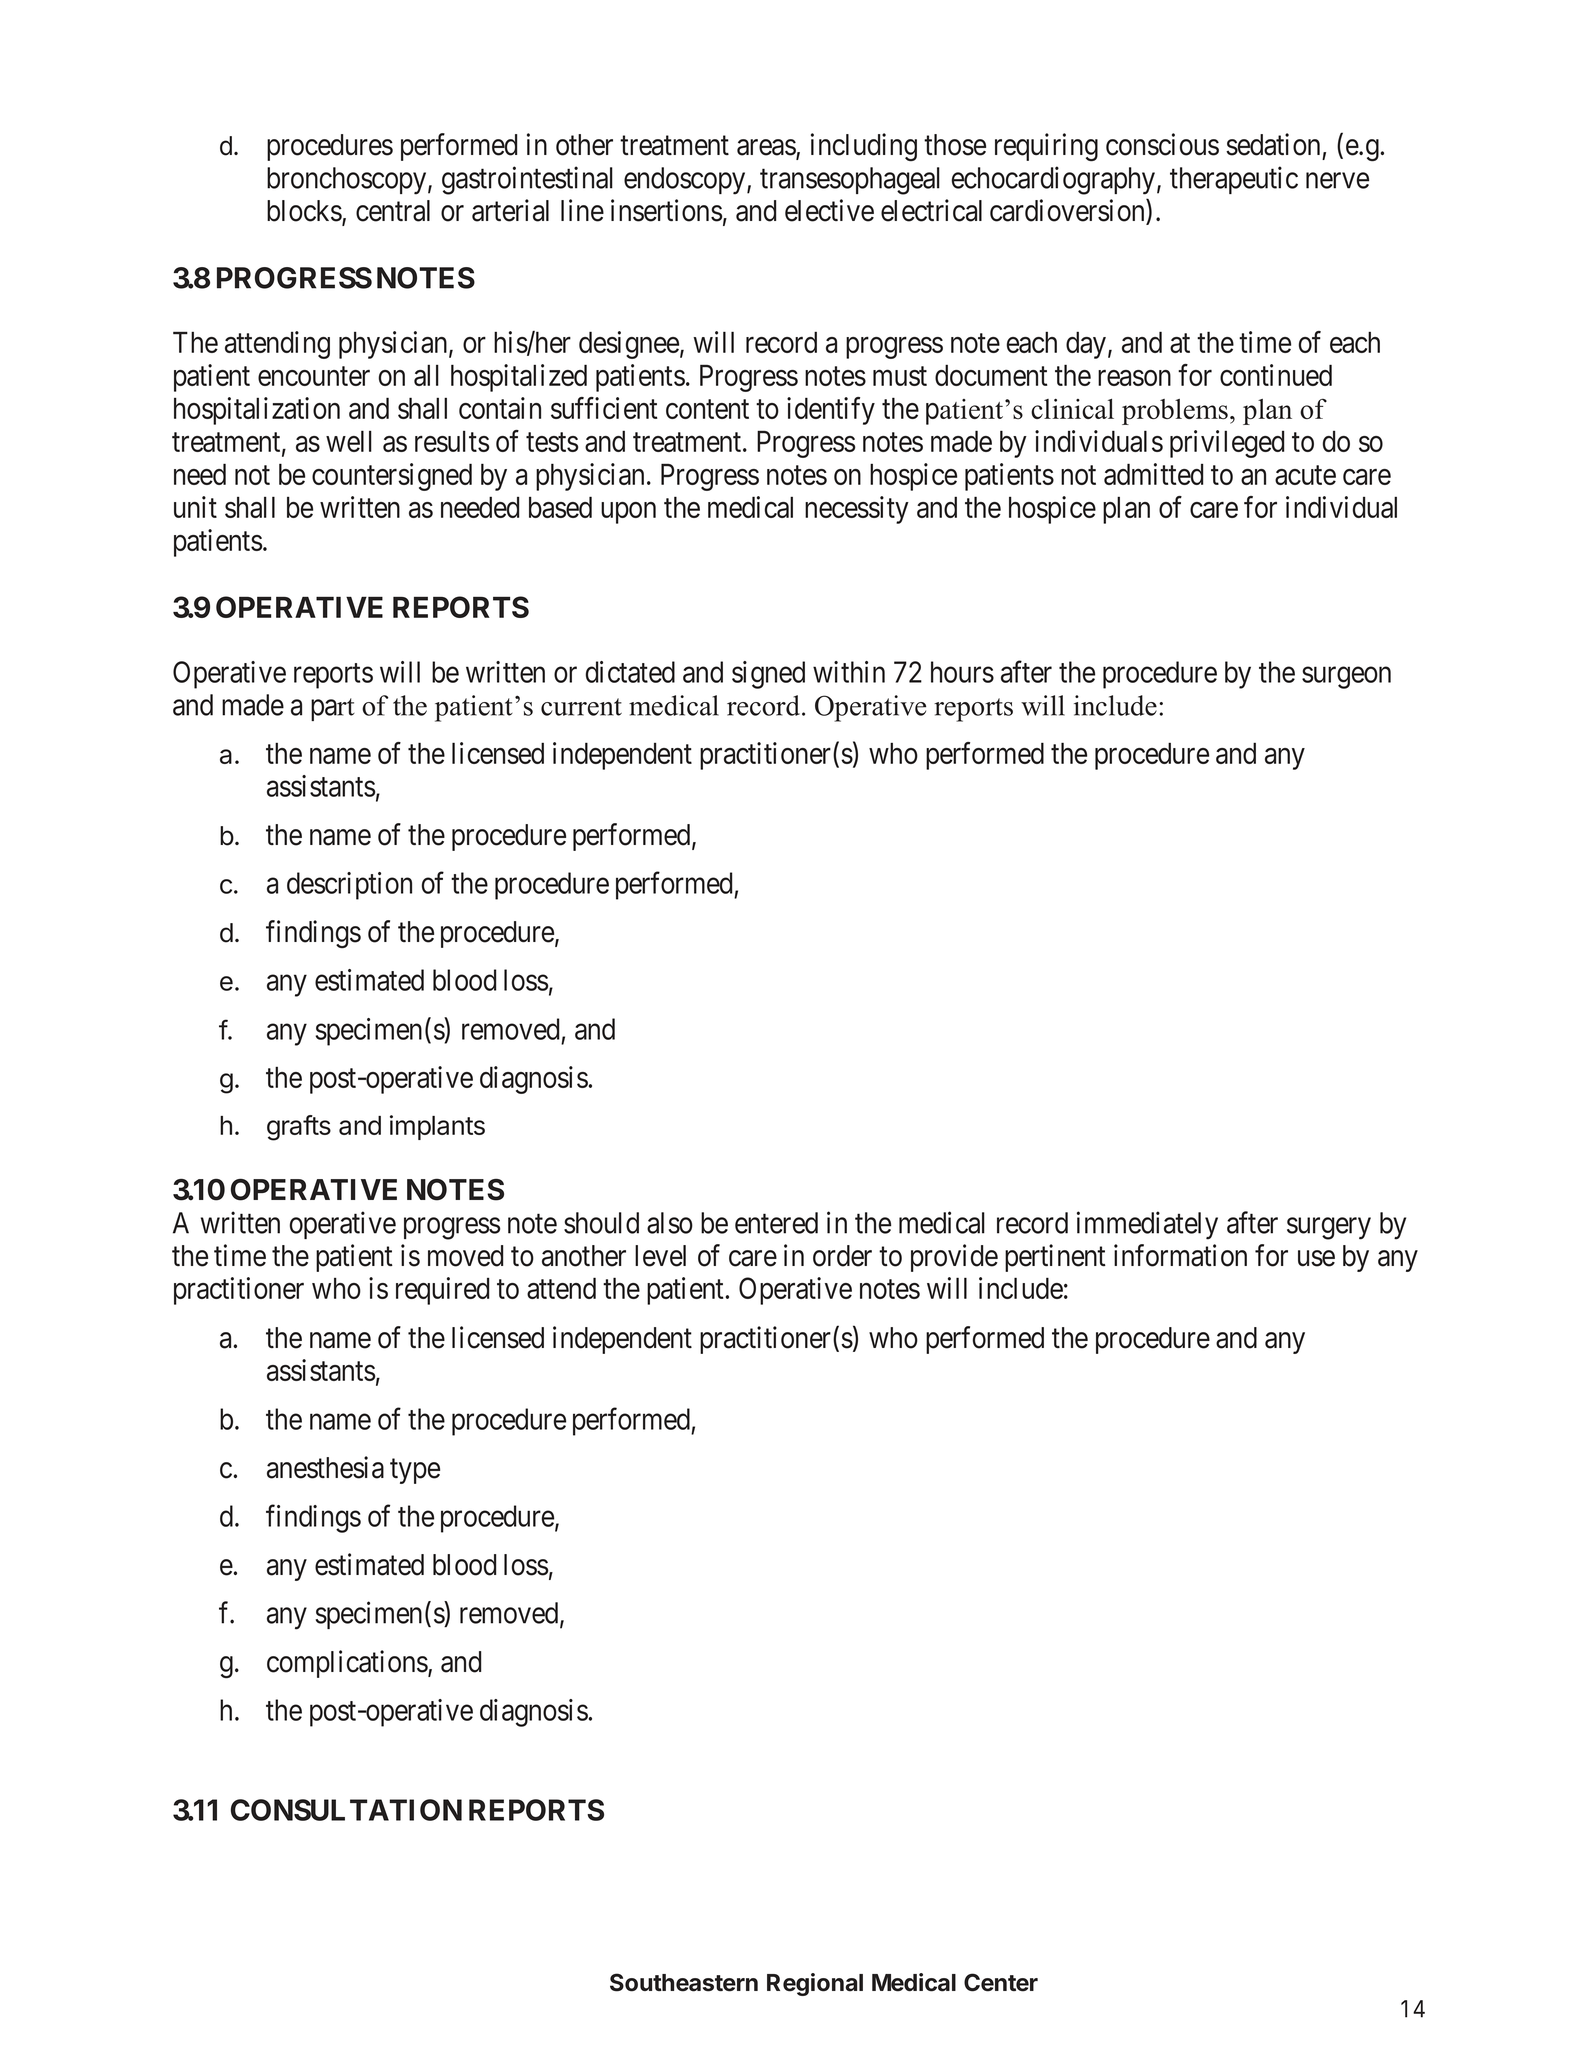 The image size is (1595, 2064). Describe the element at coordinates (1001, 1982) in the screenshot. I see `Center` at that location.
